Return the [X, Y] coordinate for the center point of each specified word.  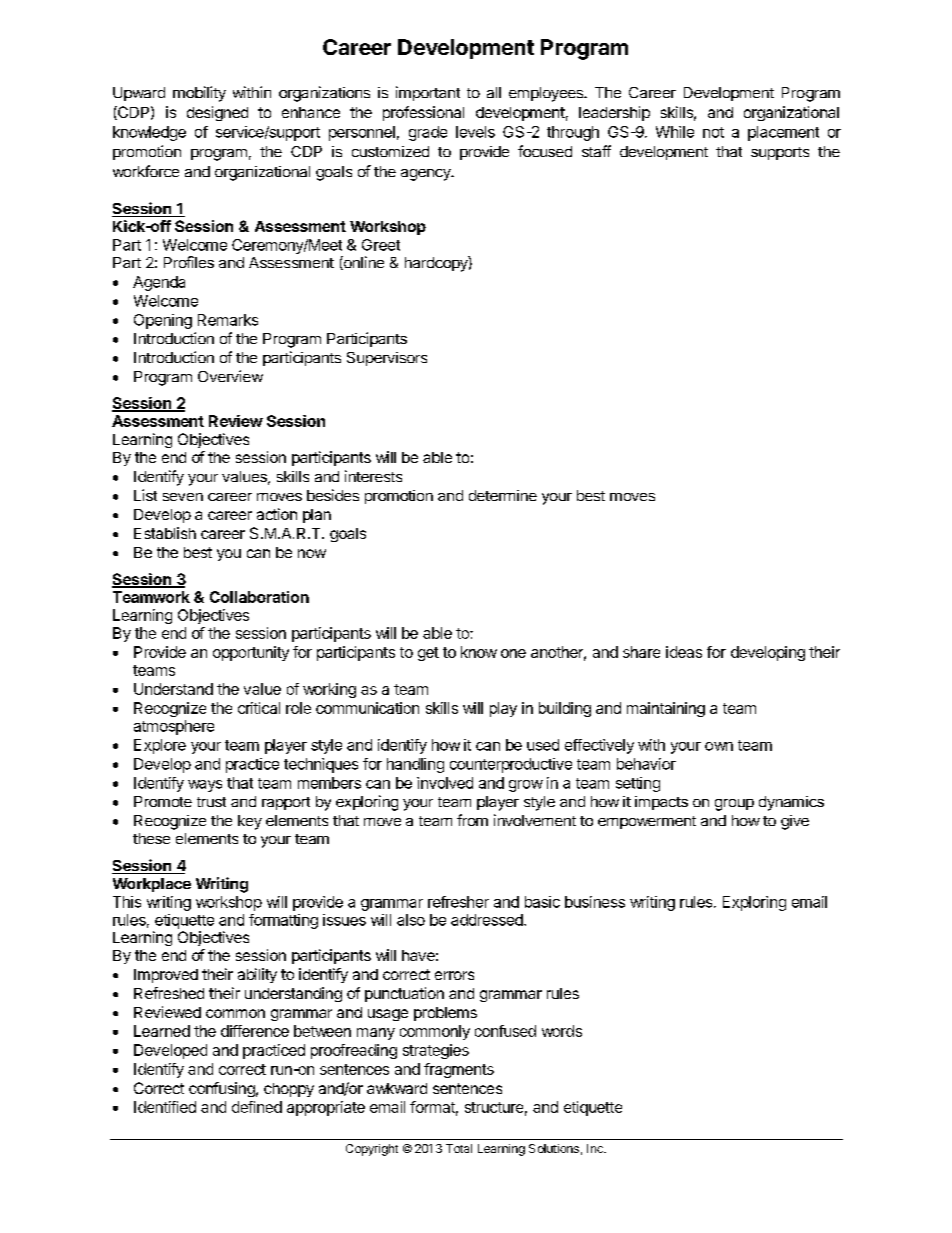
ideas [684, 652]
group [734, 805]
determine [503, 495]
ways [205, 786]
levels [475, 132]
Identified [165, 1107]
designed [217, 113]
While [675, 132]
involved [445, 783]
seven [183, 497]
